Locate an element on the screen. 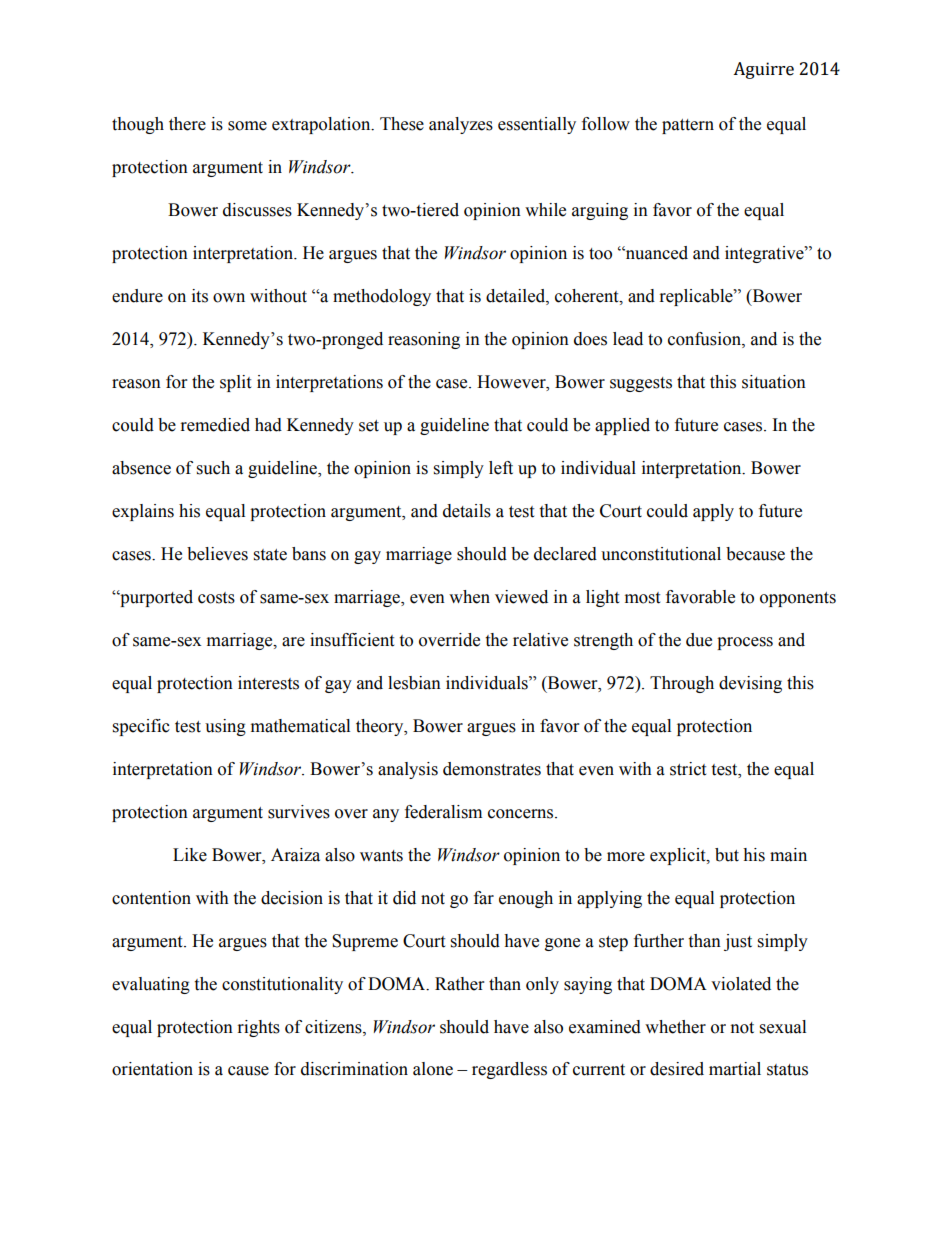 Image resolution: width=952 pixels, height=1233 pixels. pattern is located at coordinates (688, 126).
